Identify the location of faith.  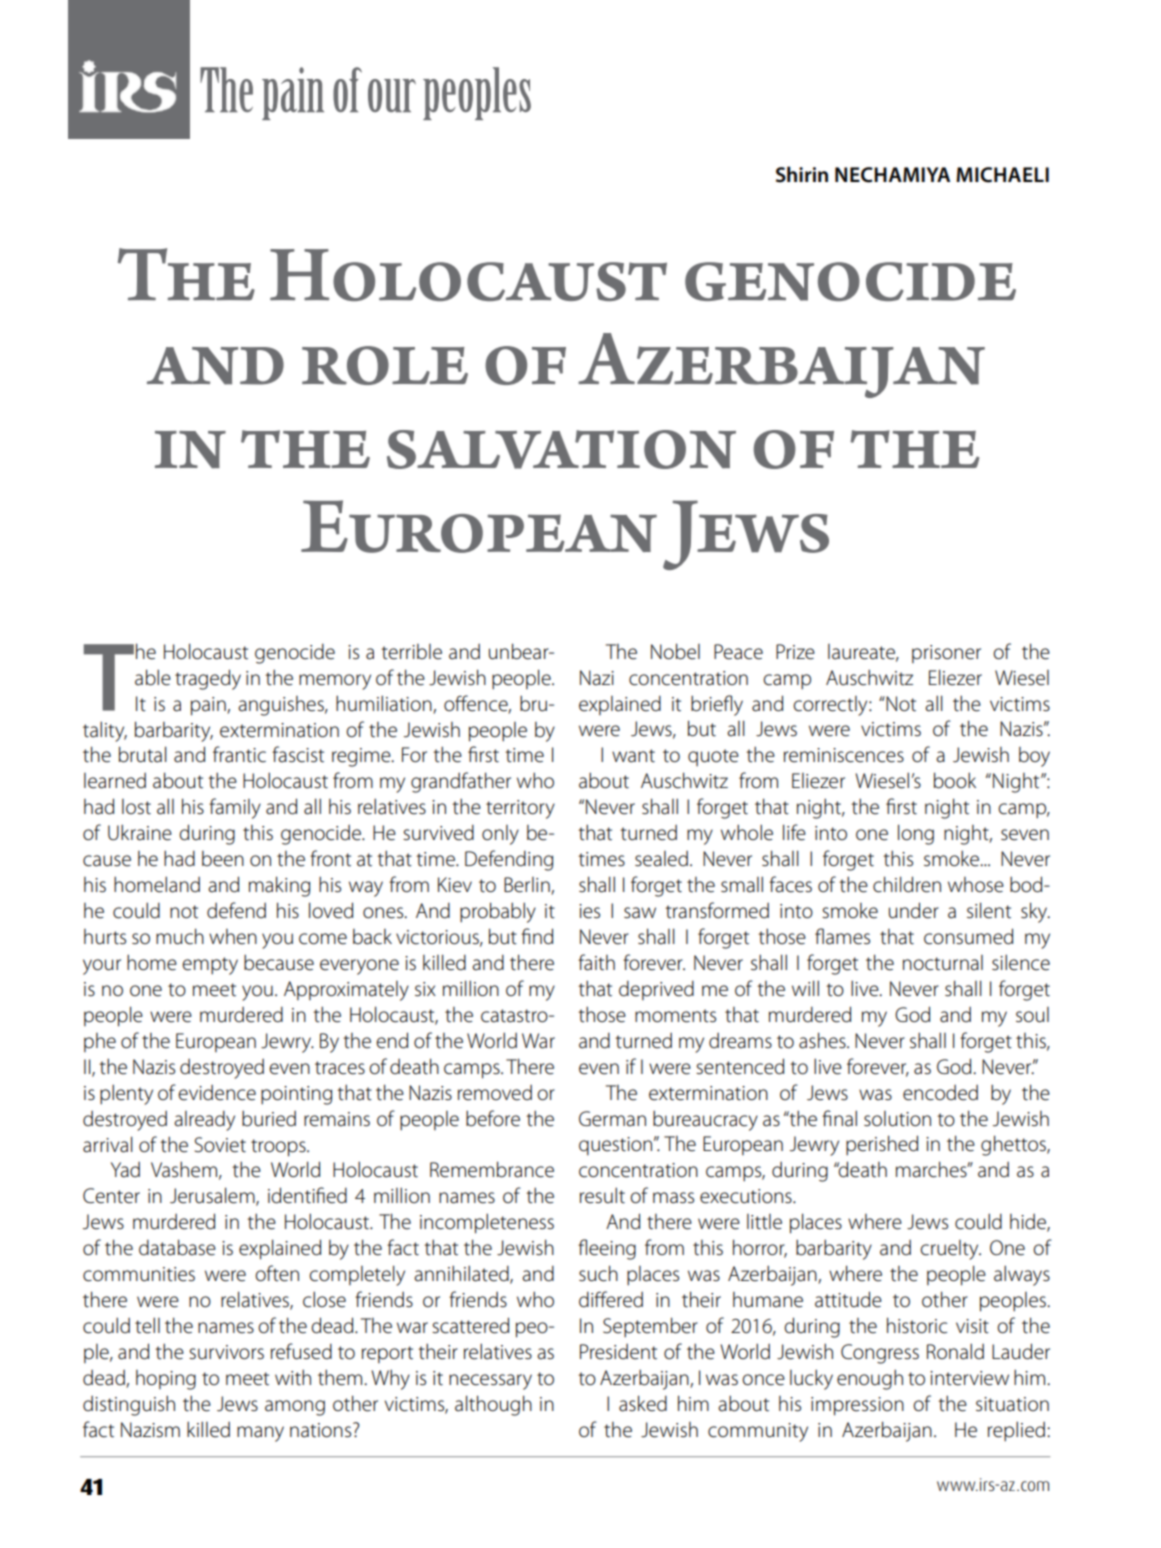
(596, 962).
